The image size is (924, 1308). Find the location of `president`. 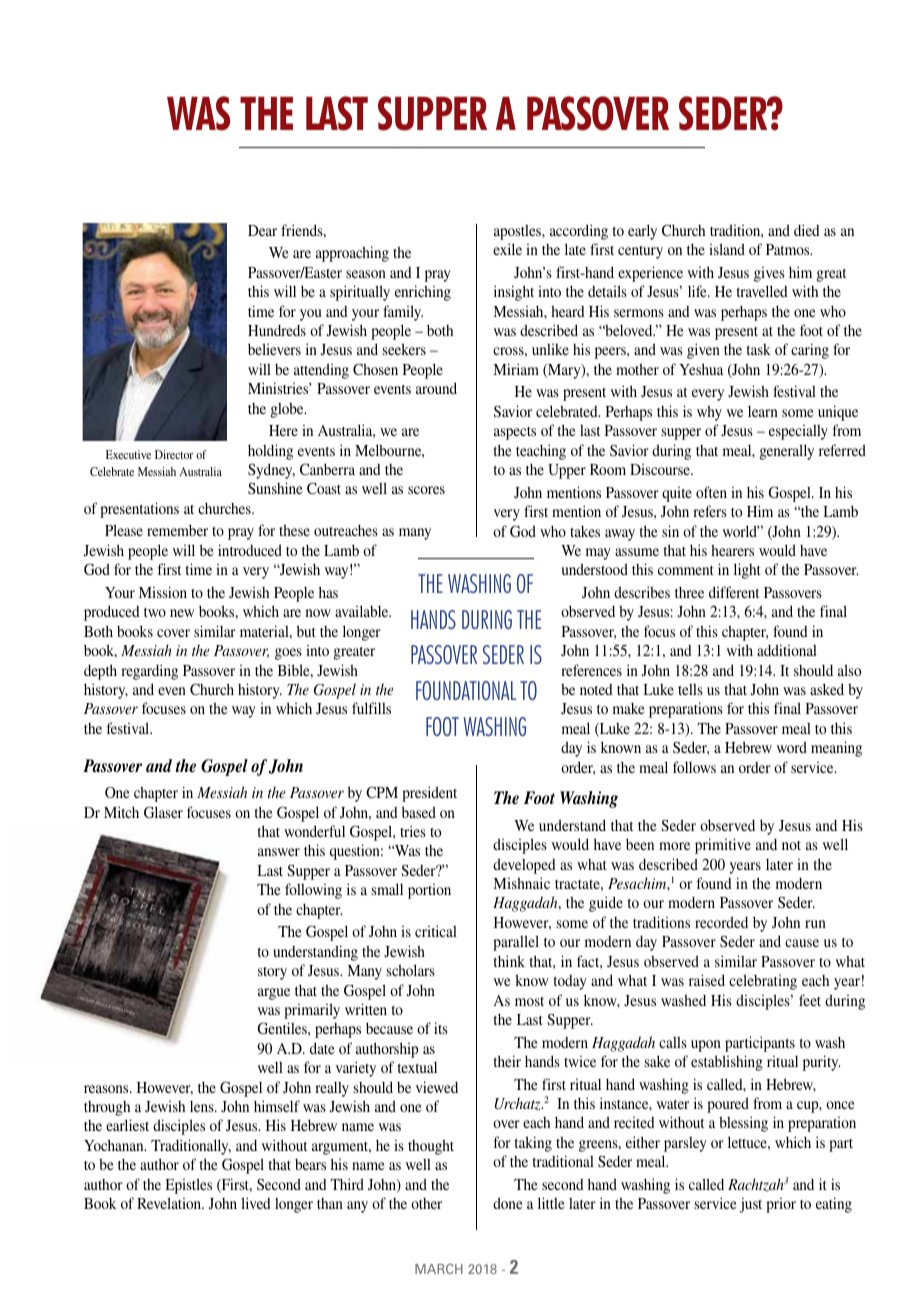

president is located at coordinates (429, 794).
